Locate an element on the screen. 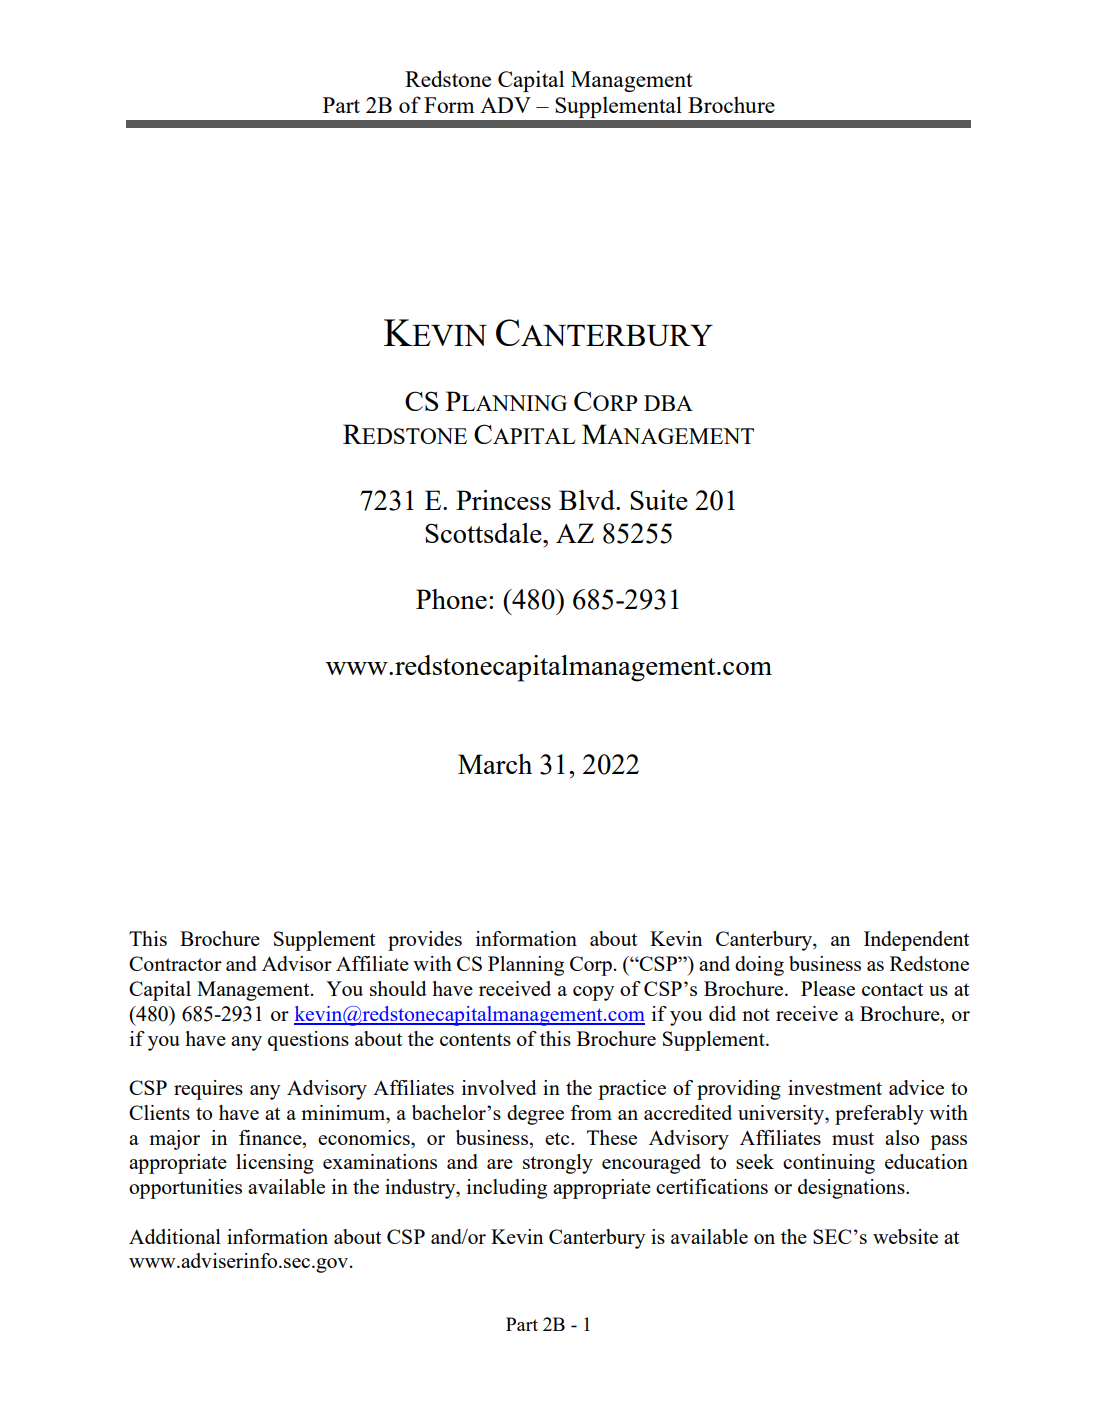 The width and height of the screenshot is (1098, 1421). Suite is located at coordinates (659, 500).
